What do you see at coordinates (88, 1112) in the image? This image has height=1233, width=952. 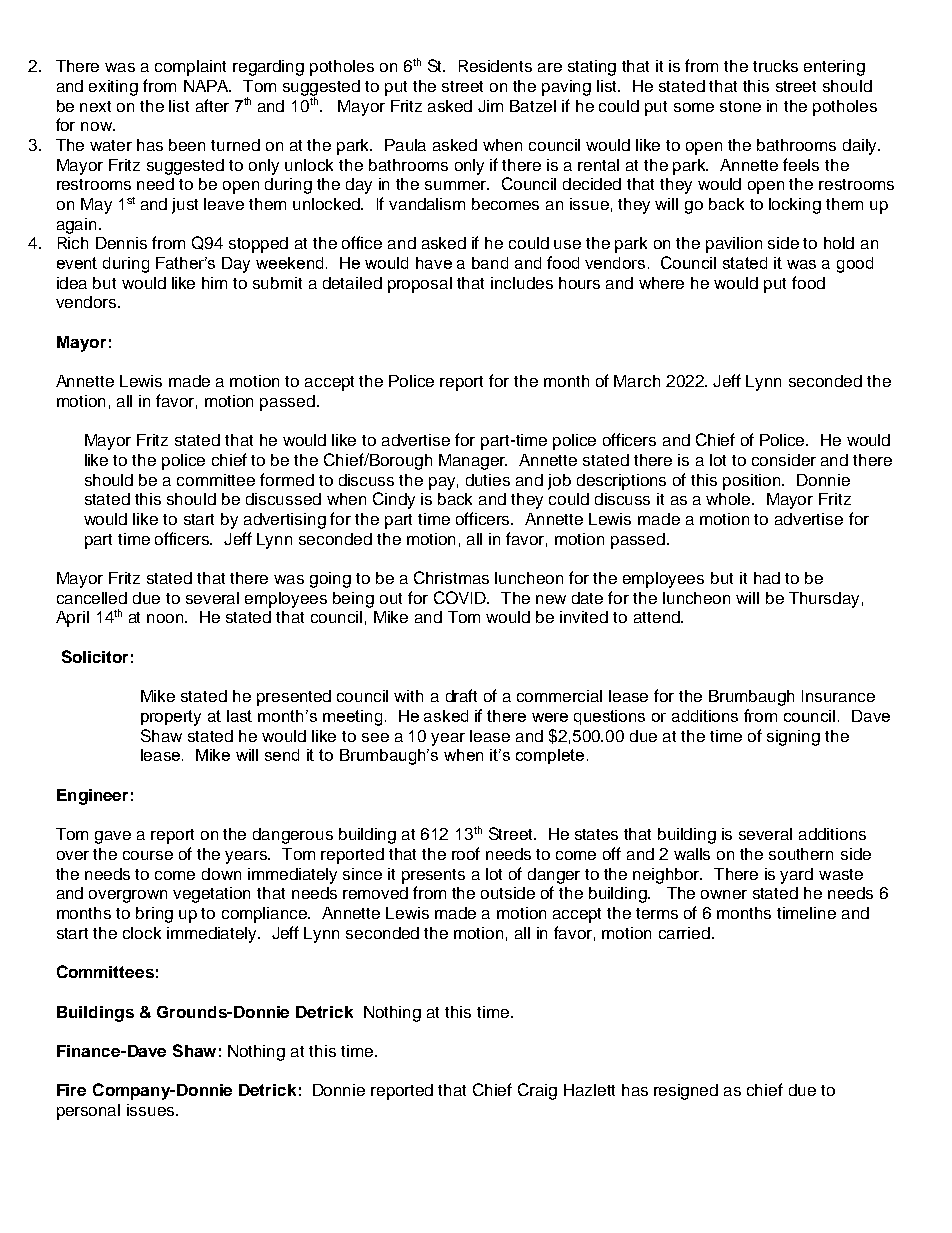 I see `personal` at bounding box center [88, 1112].
